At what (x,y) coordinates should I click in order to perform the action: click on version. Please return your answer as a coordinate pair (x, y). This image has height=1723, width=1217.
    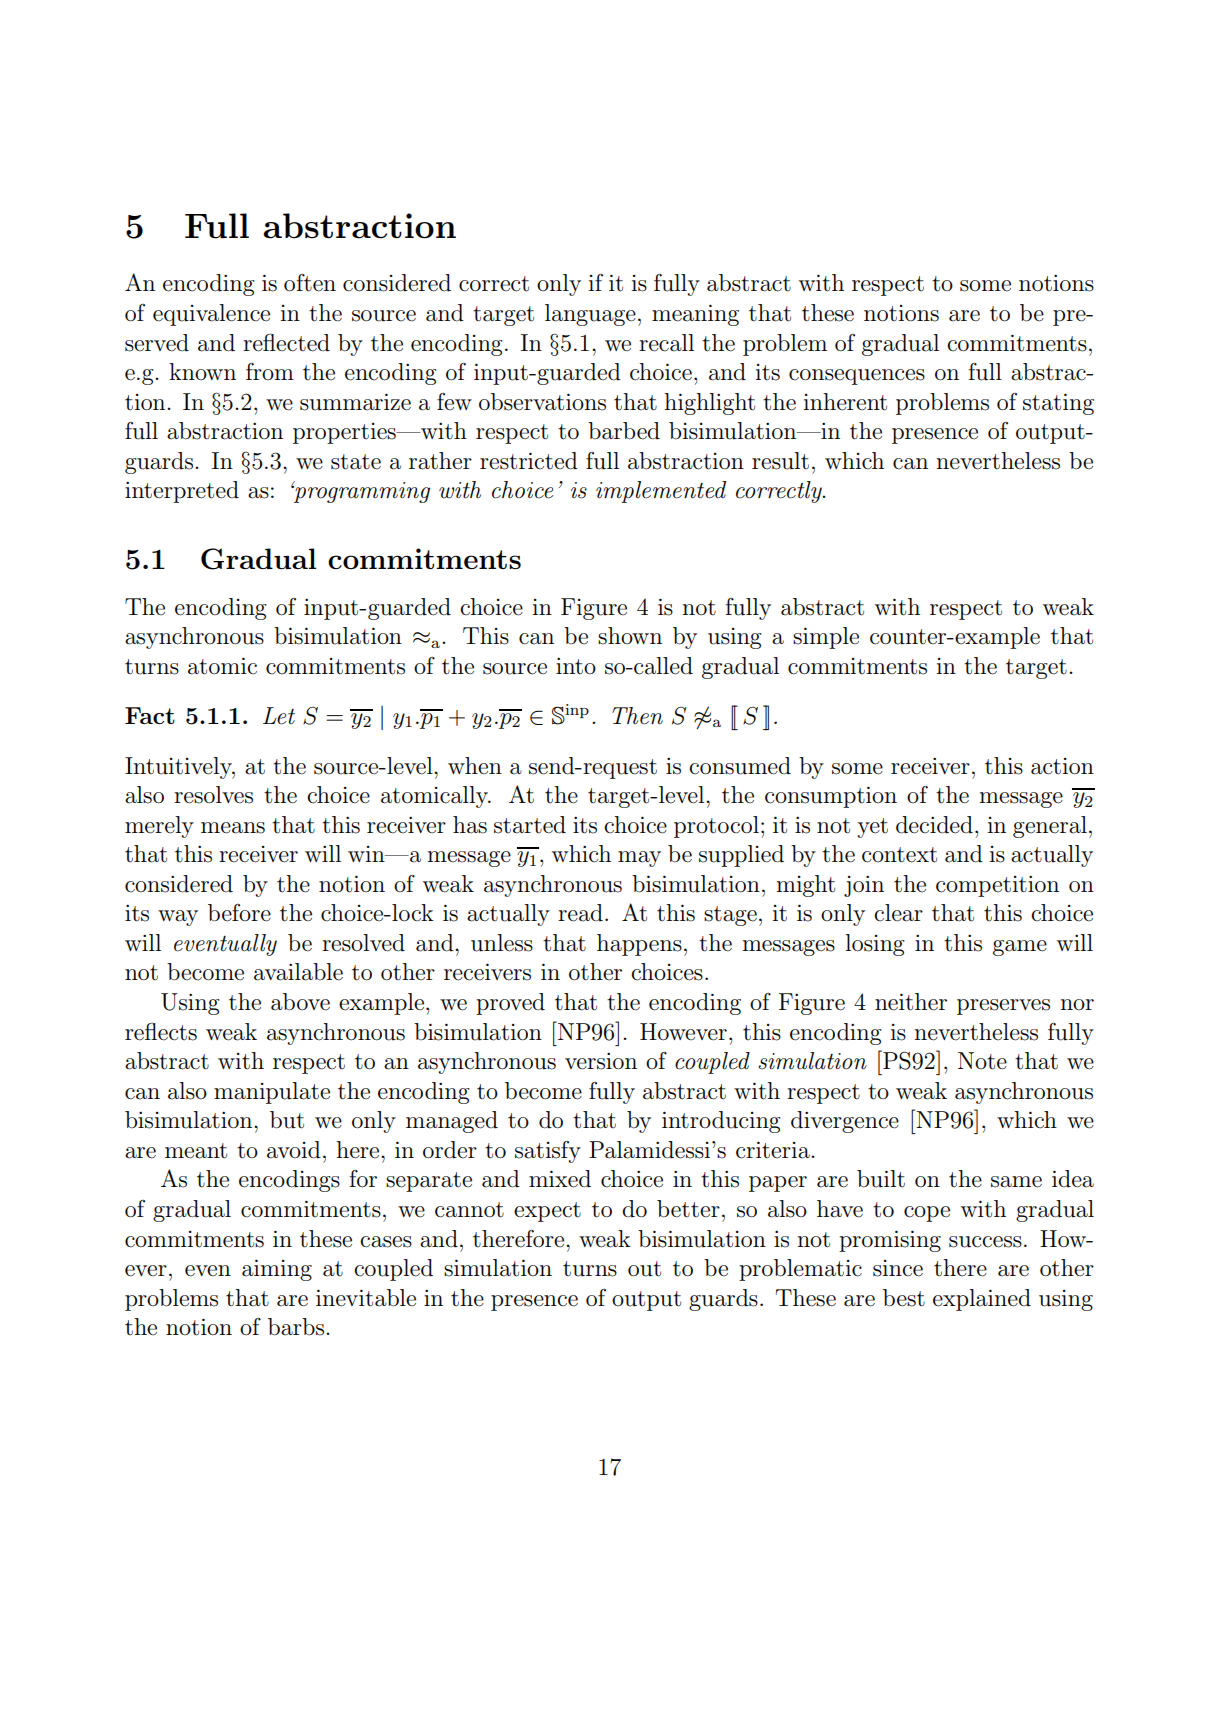
    Looking at the image, I should click on (601, 1061).
